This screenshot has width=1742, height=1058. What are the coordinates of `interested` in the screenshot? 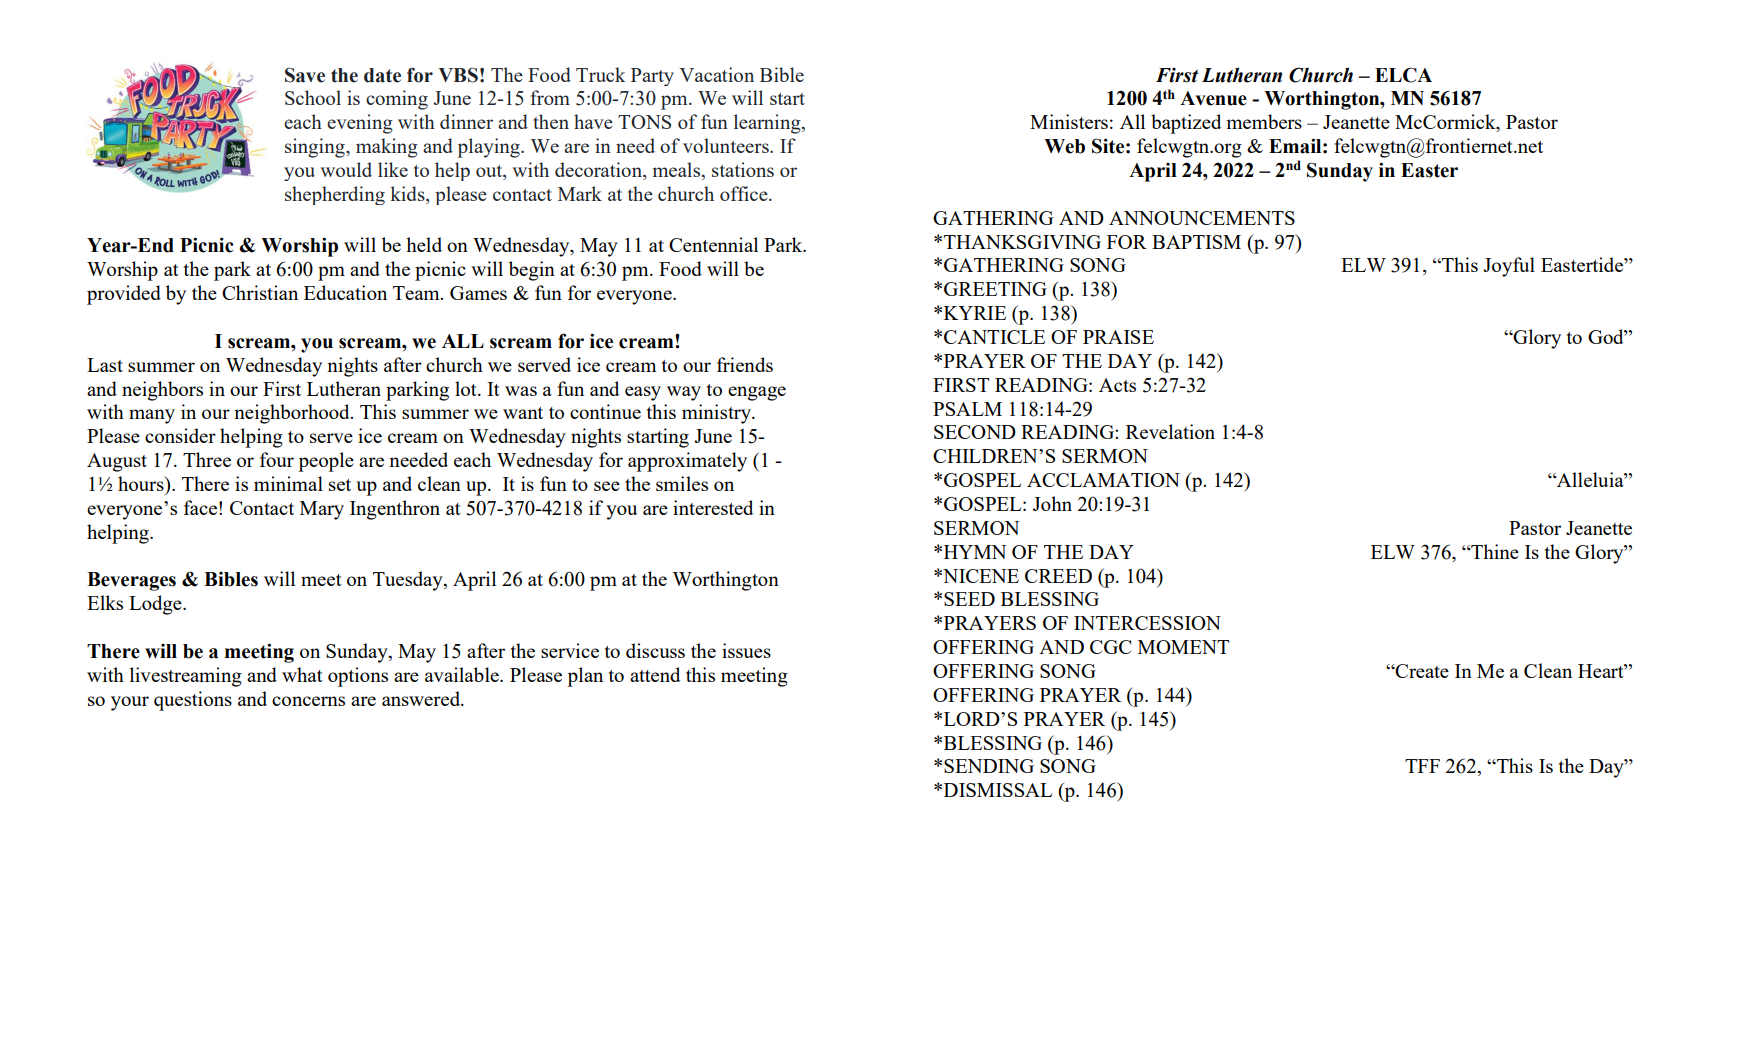 It's located at (713, 507).
